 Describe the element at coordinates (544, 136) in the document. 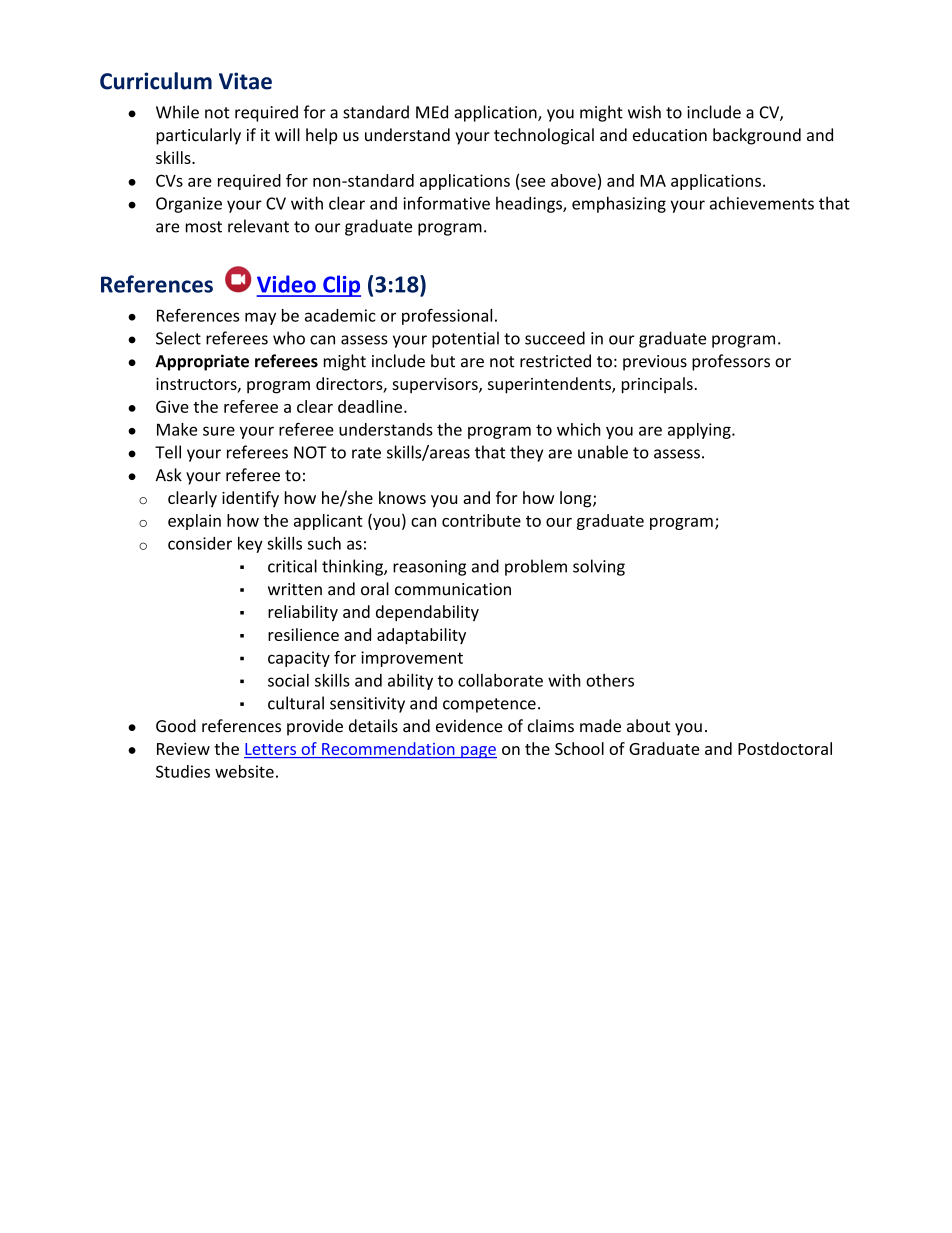

I see `technological` at that location.
